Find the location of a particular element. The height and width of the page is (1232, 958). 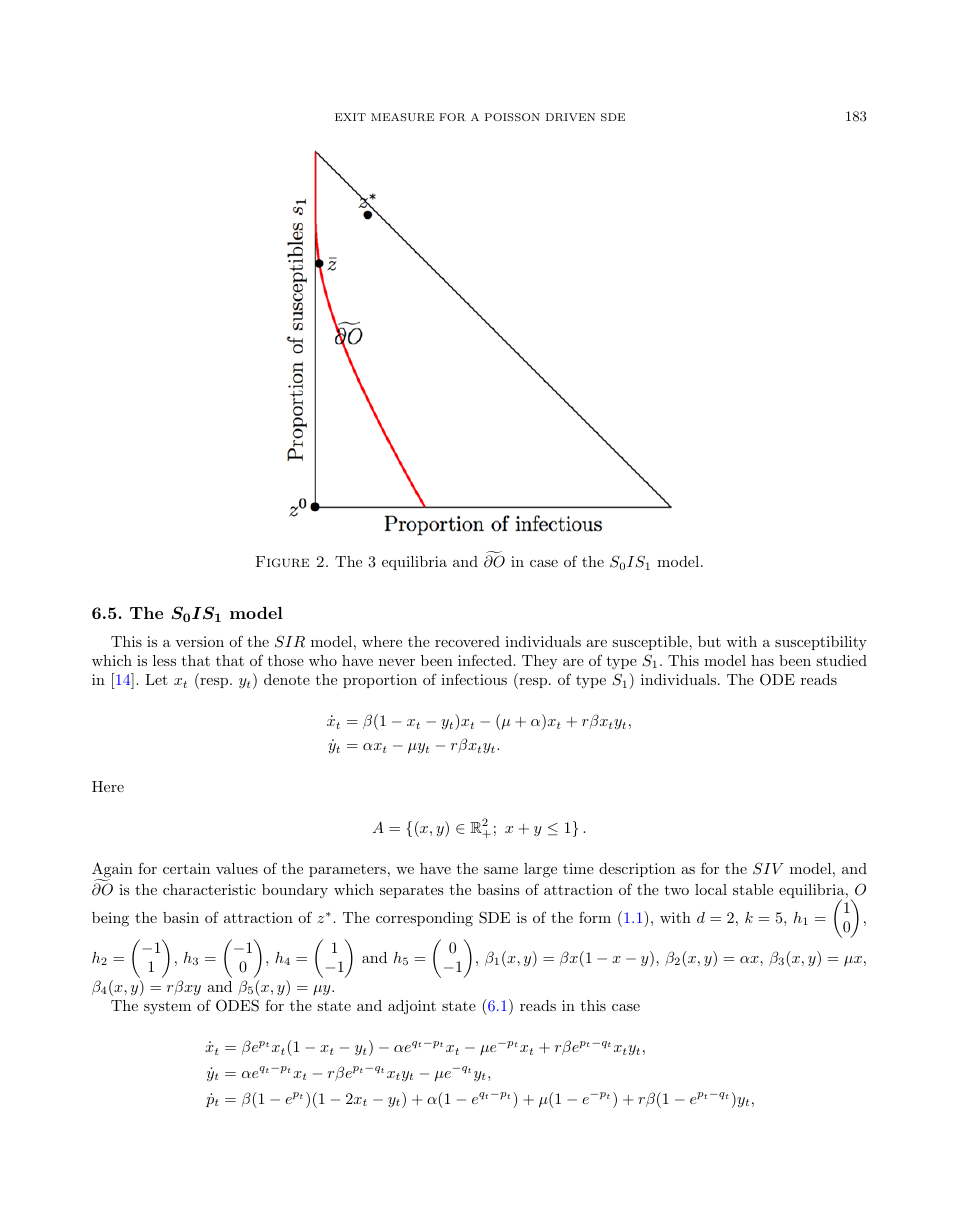

system is located at coordinates (167, 1007).
